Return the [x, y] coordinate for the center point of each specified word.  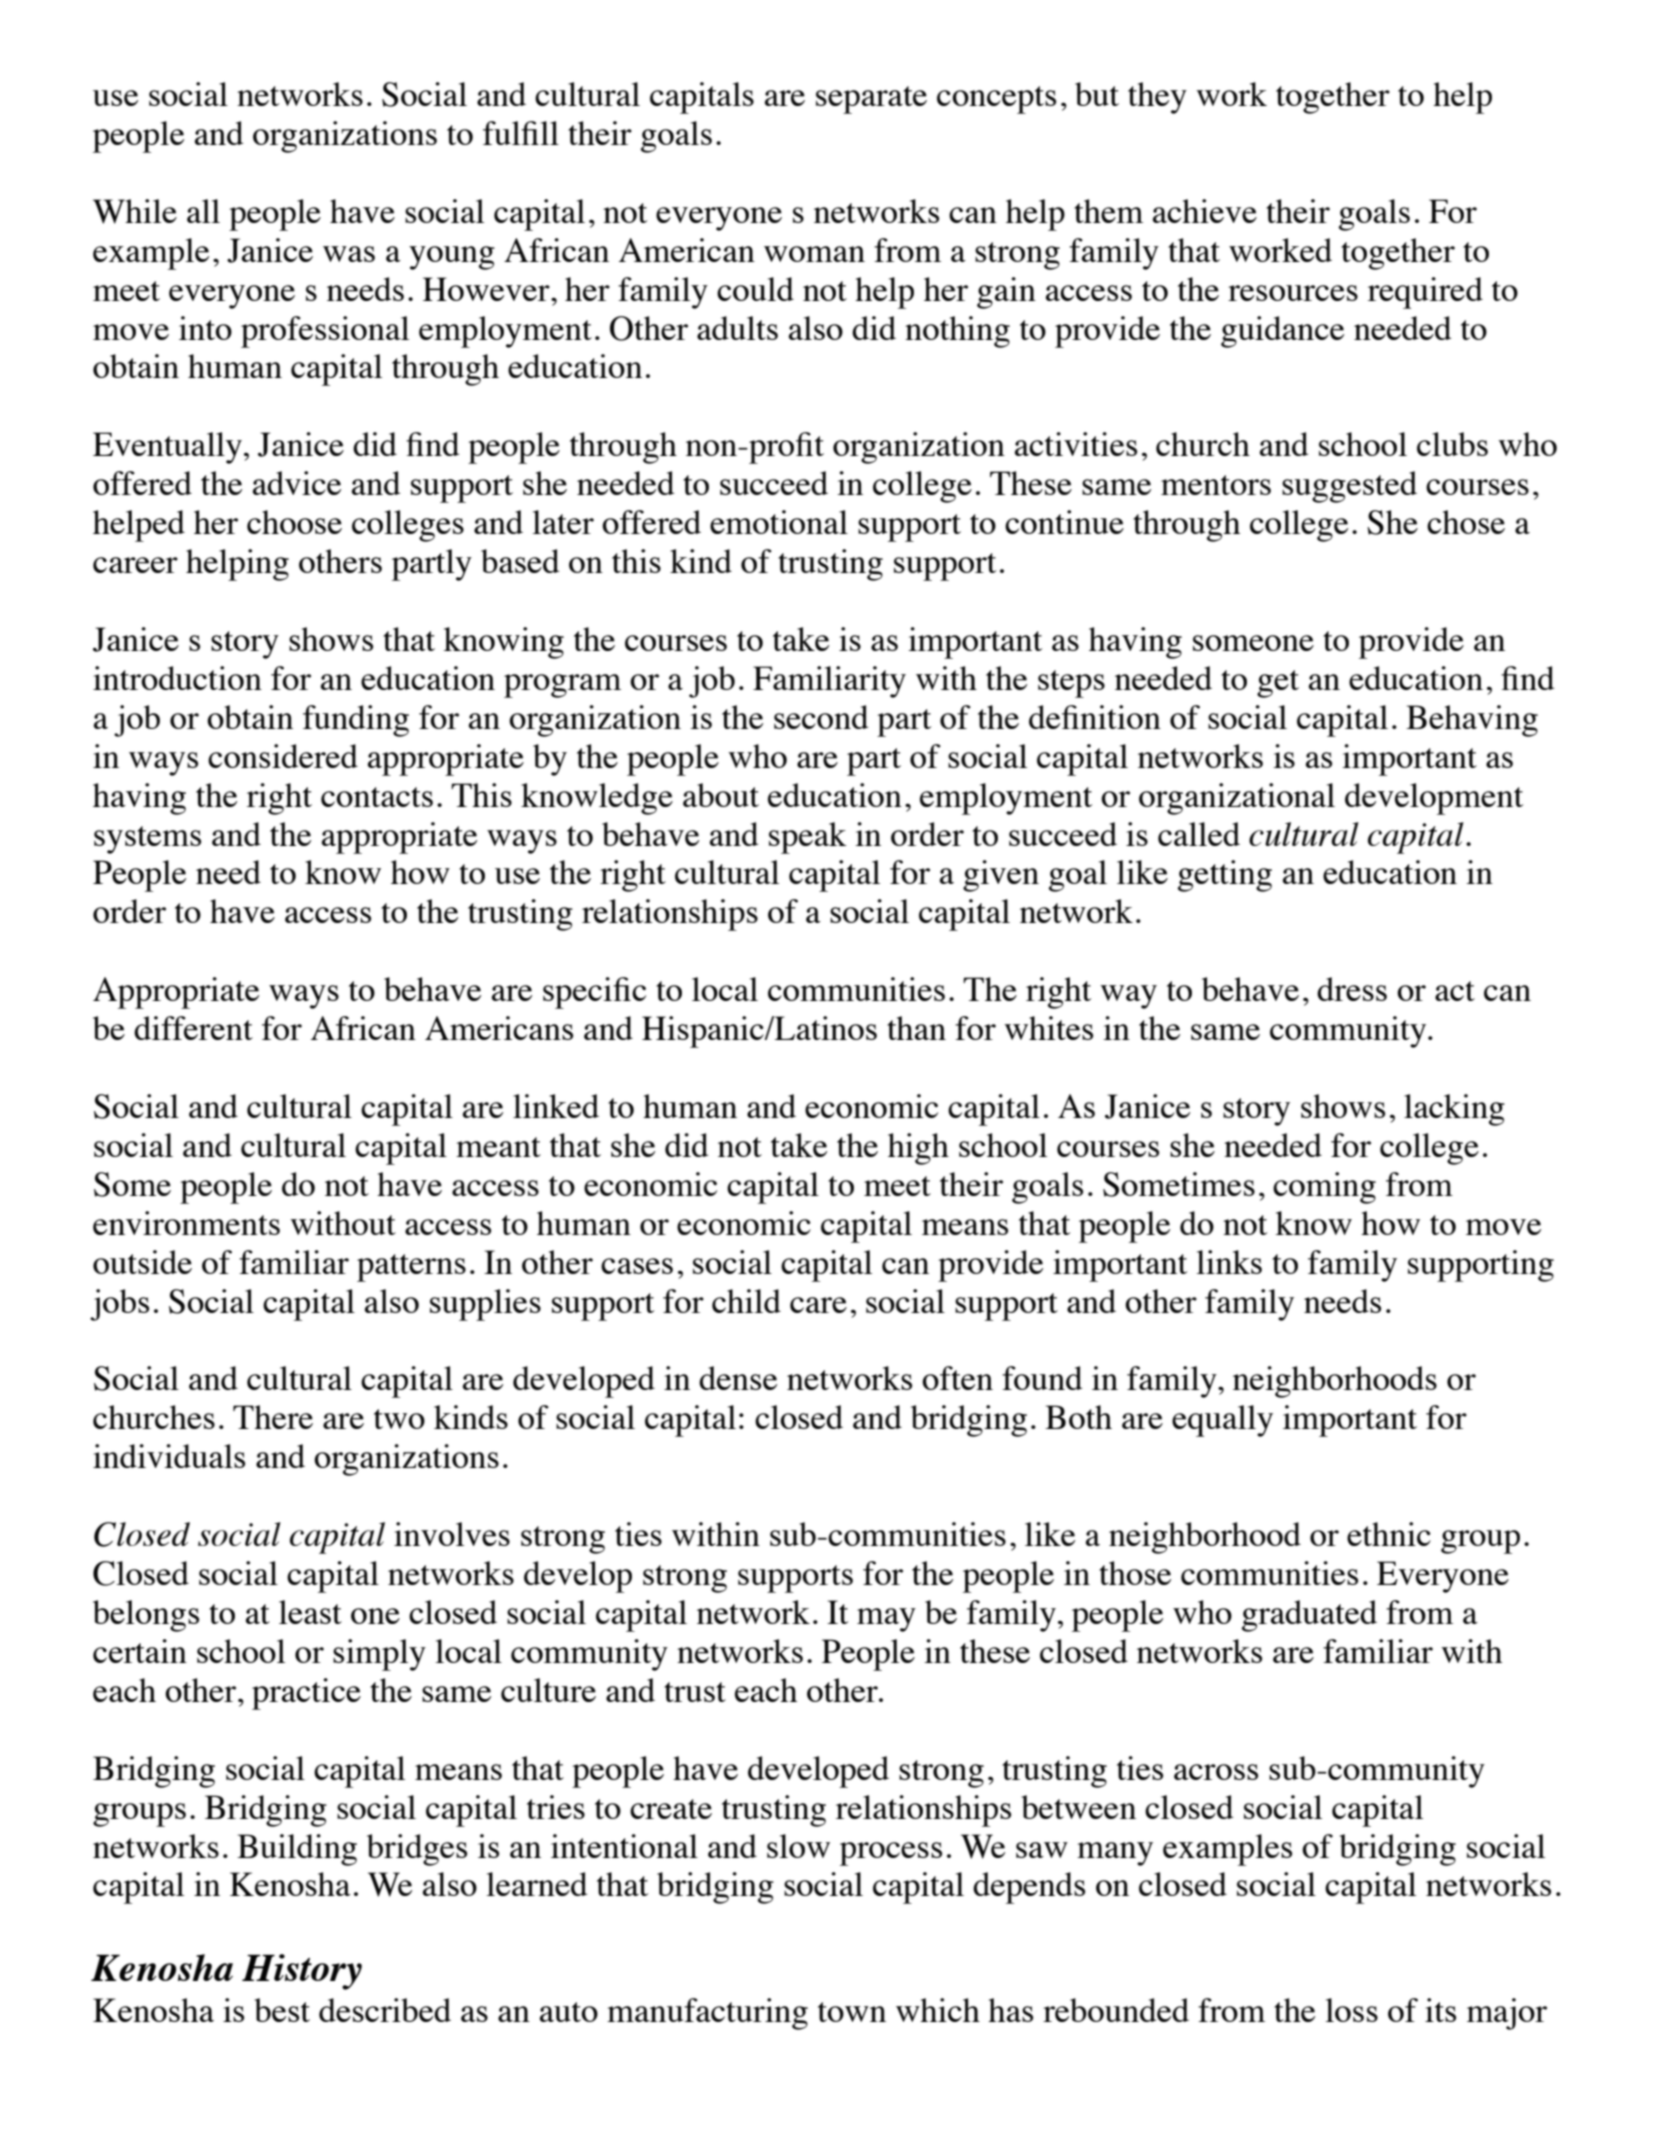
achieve [1205, 211]
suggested [1349, 487]
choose [294, 522]
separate [871, 100]
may [886, 1620]
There [273, 1417]
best [282, 2010]
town [852, 2012]
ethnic [1389, 1534]
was [349, 254]
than [916, 1028]
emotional [779, 522]
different [193, 1028]
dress [1352, 989]
